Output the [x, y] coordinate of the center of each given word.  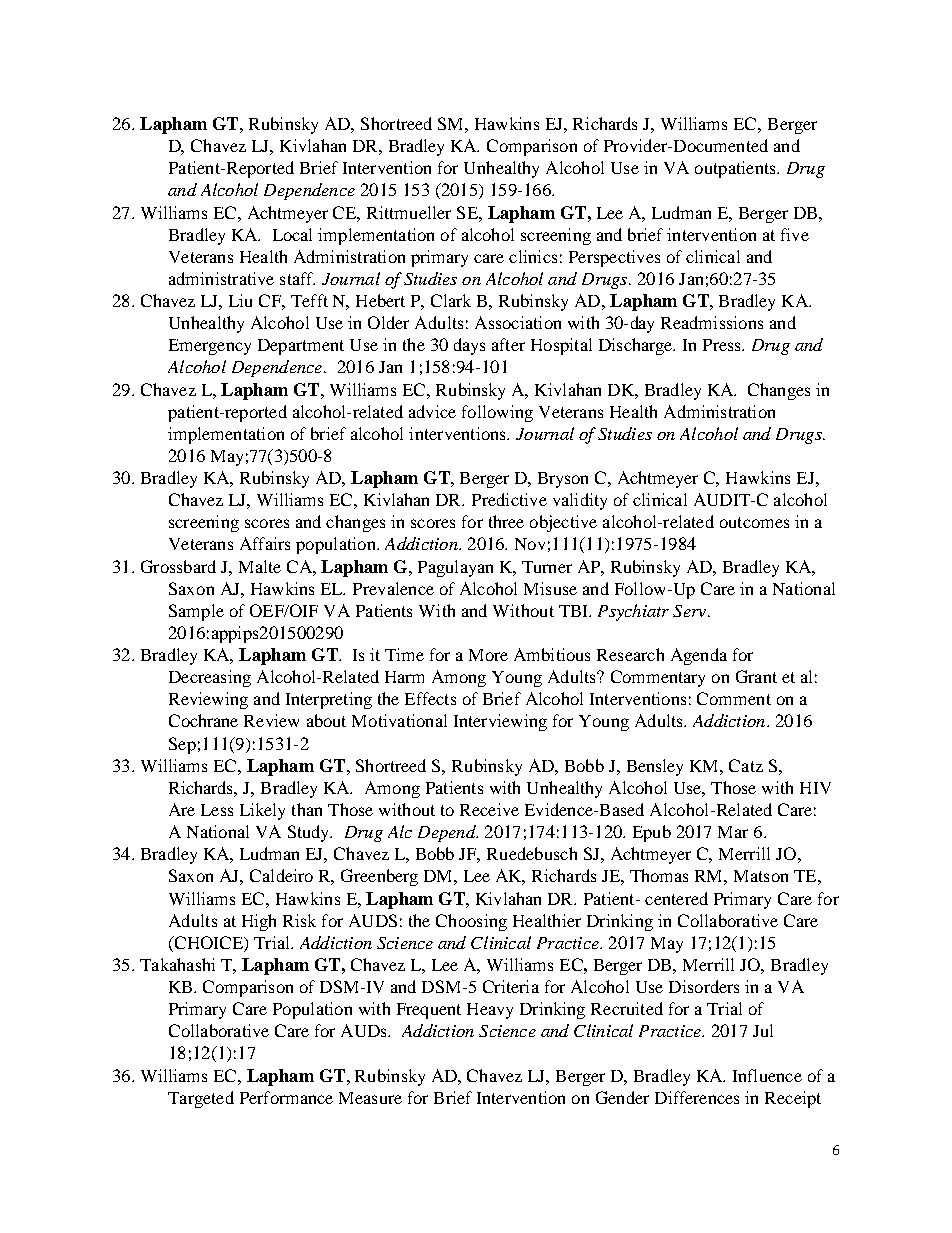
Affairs [265, 543]
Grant [756, 676]
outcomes [754, 522]
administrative [221, 278]
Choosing [471, 922]
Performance [286, 1097]
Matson [761, 876]
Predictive [509, 499]
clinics [533, 256]
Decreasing [210, 678]
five [795, 234]
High [259, 922]
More [488, 655]
